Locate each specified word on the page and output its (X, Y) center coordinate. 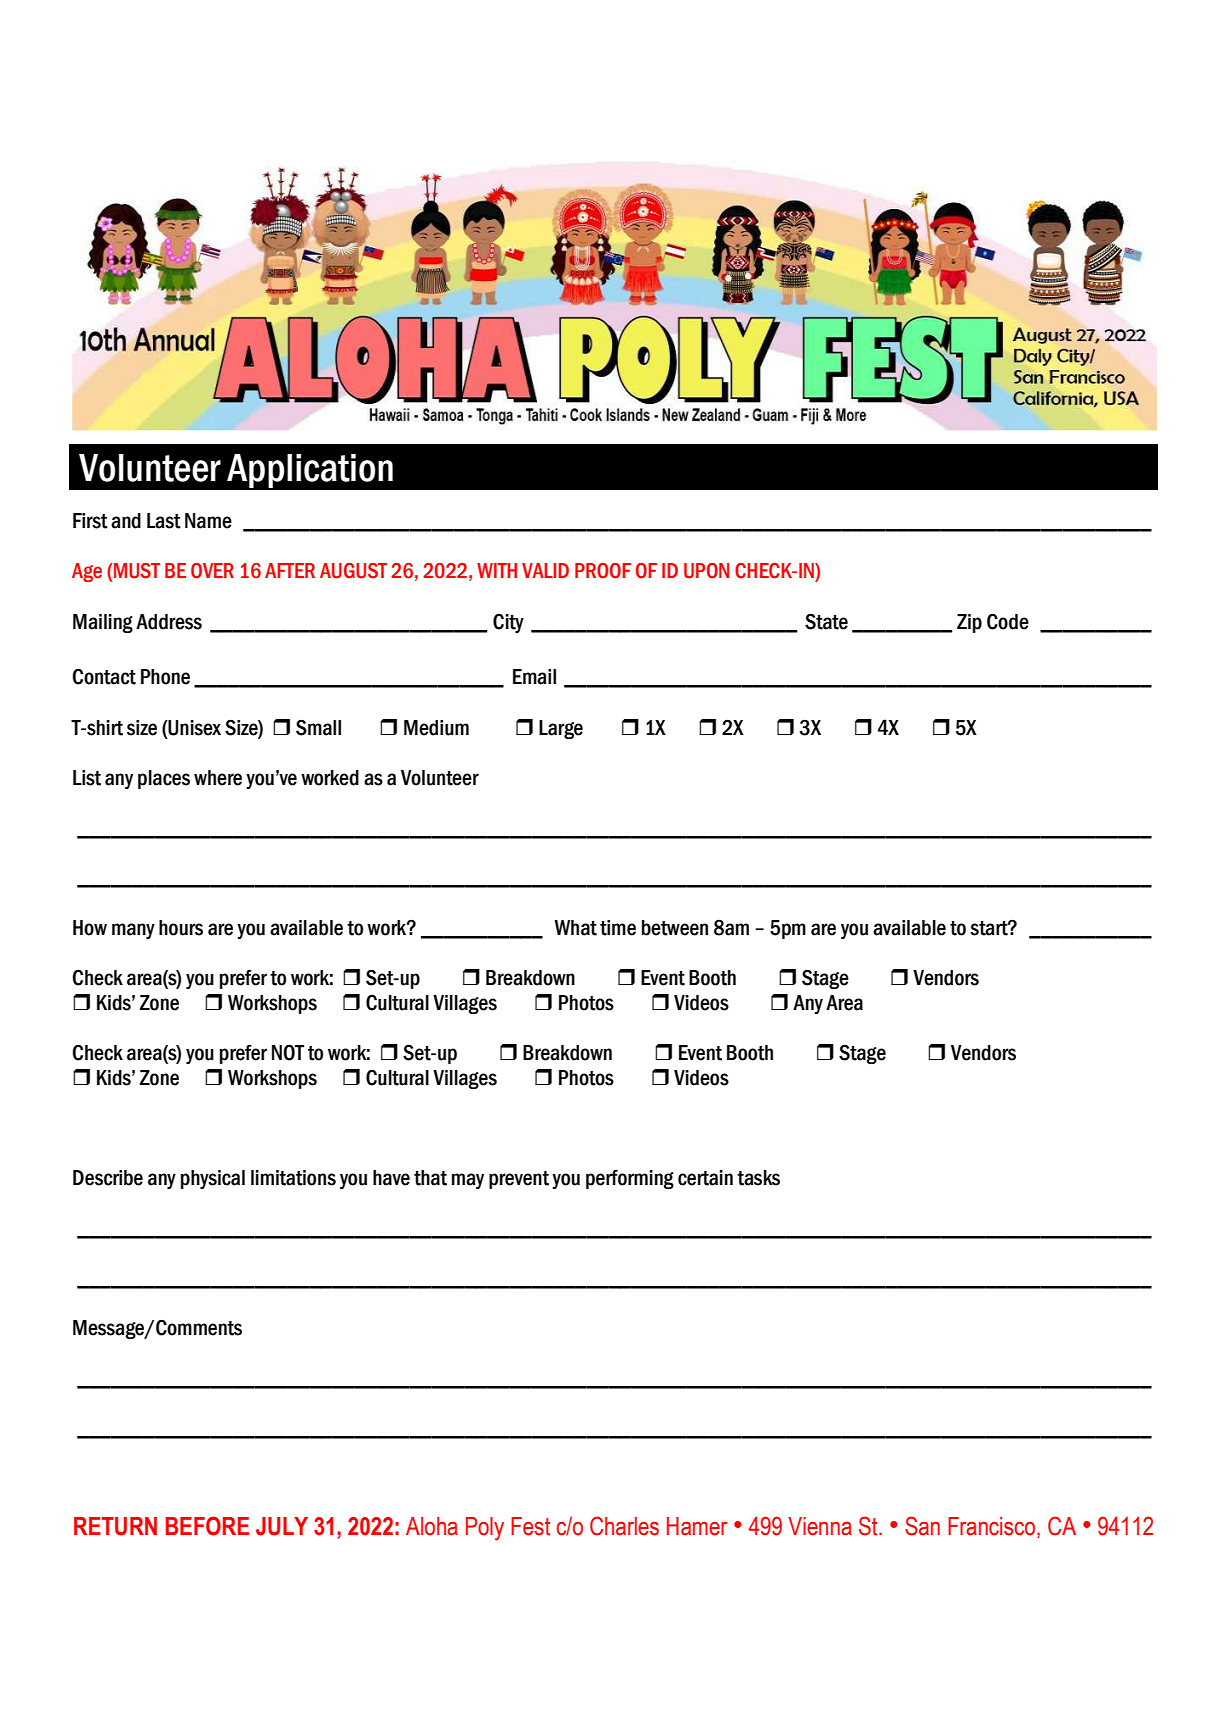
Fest (530, 1526)
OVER (212, 571)
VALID (545, 570)
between (675, 928)
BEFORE (207, 1526)
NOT (288, 1052)
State (826, 621)
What (575, 928)
